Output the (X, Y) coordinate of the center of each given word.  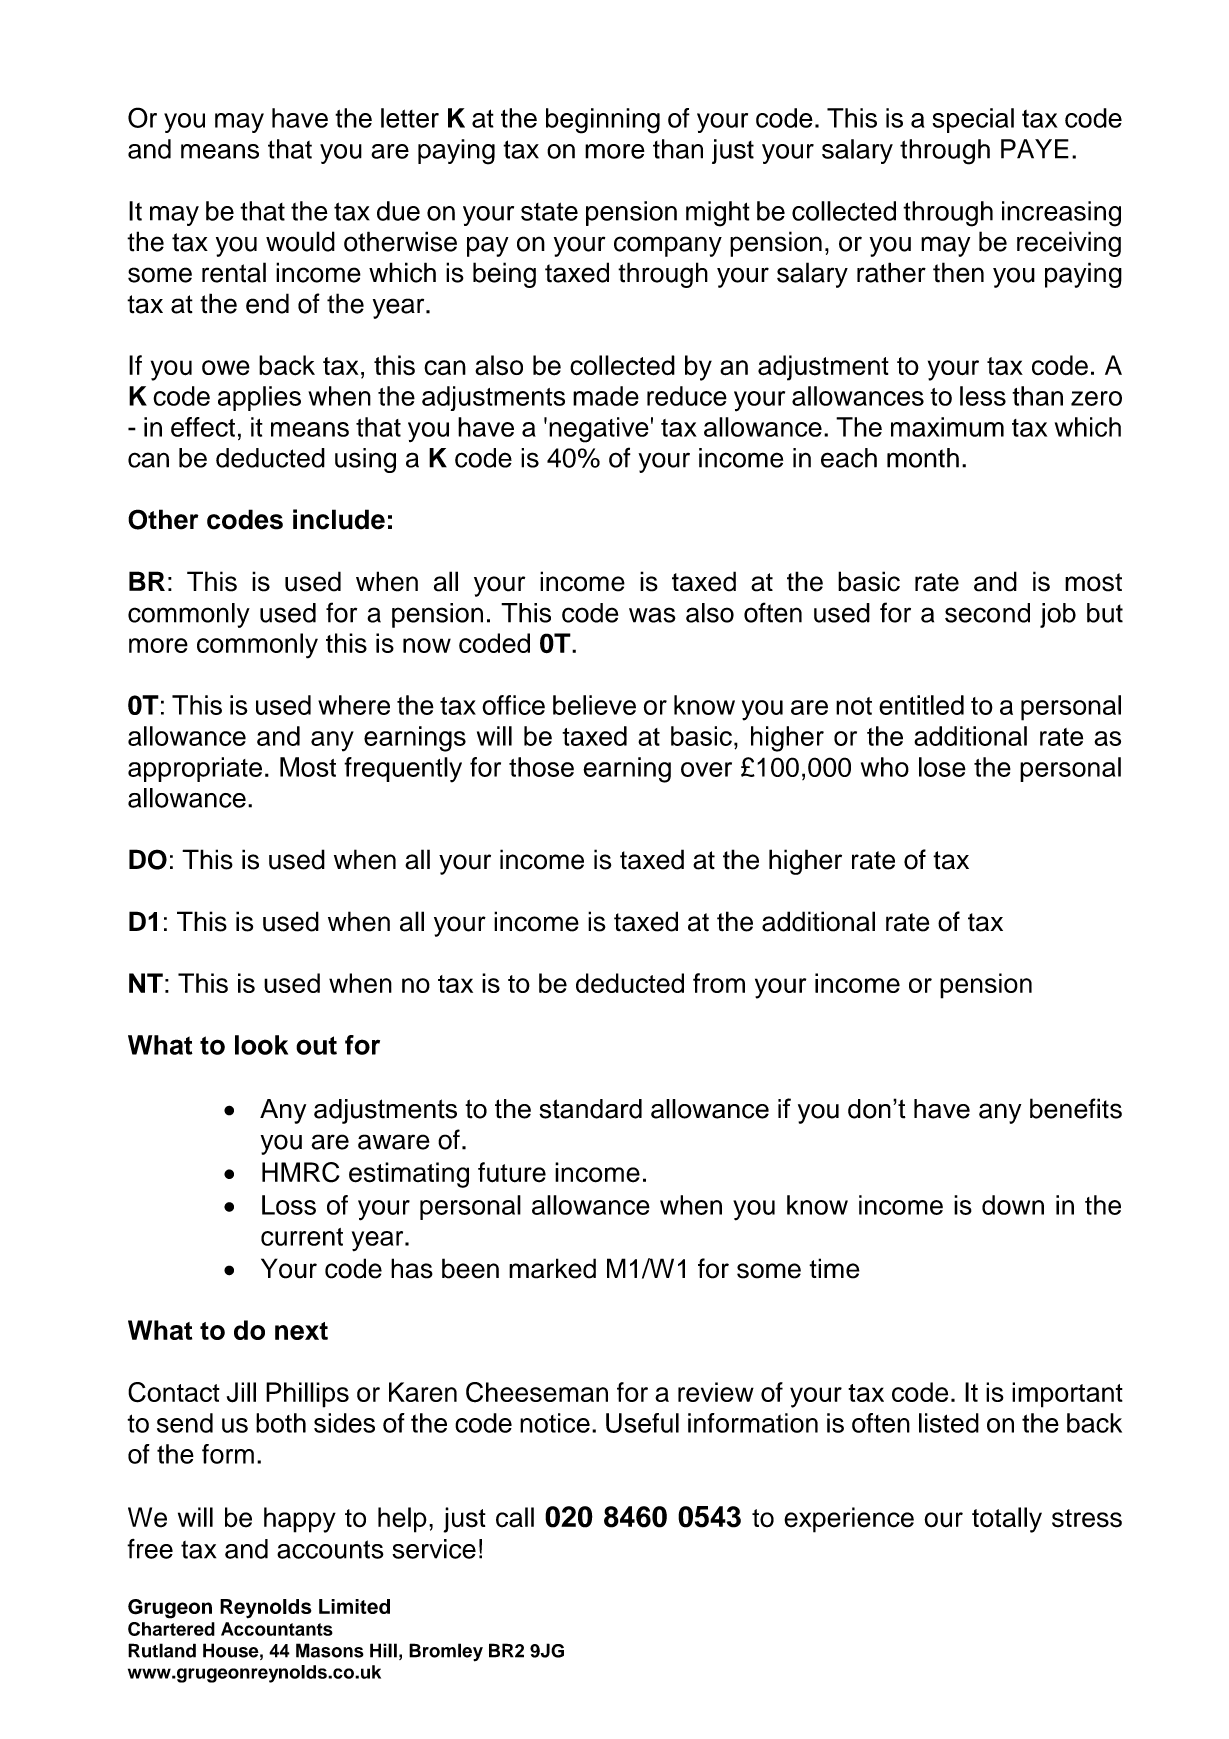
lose (942, 767)
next (301, 1331)
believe (594, 705)
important (1067, 1395)
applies (259, 398)
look (261, 1045)
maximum (947, 427)
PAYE (1035, 149)
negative (599, 430)
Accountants (277, 1629)
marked (552, 1268)
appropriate (195, 769)
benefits (1076, 1108)
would (300, 241)
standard (590, 1109)
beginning (603, 121)
